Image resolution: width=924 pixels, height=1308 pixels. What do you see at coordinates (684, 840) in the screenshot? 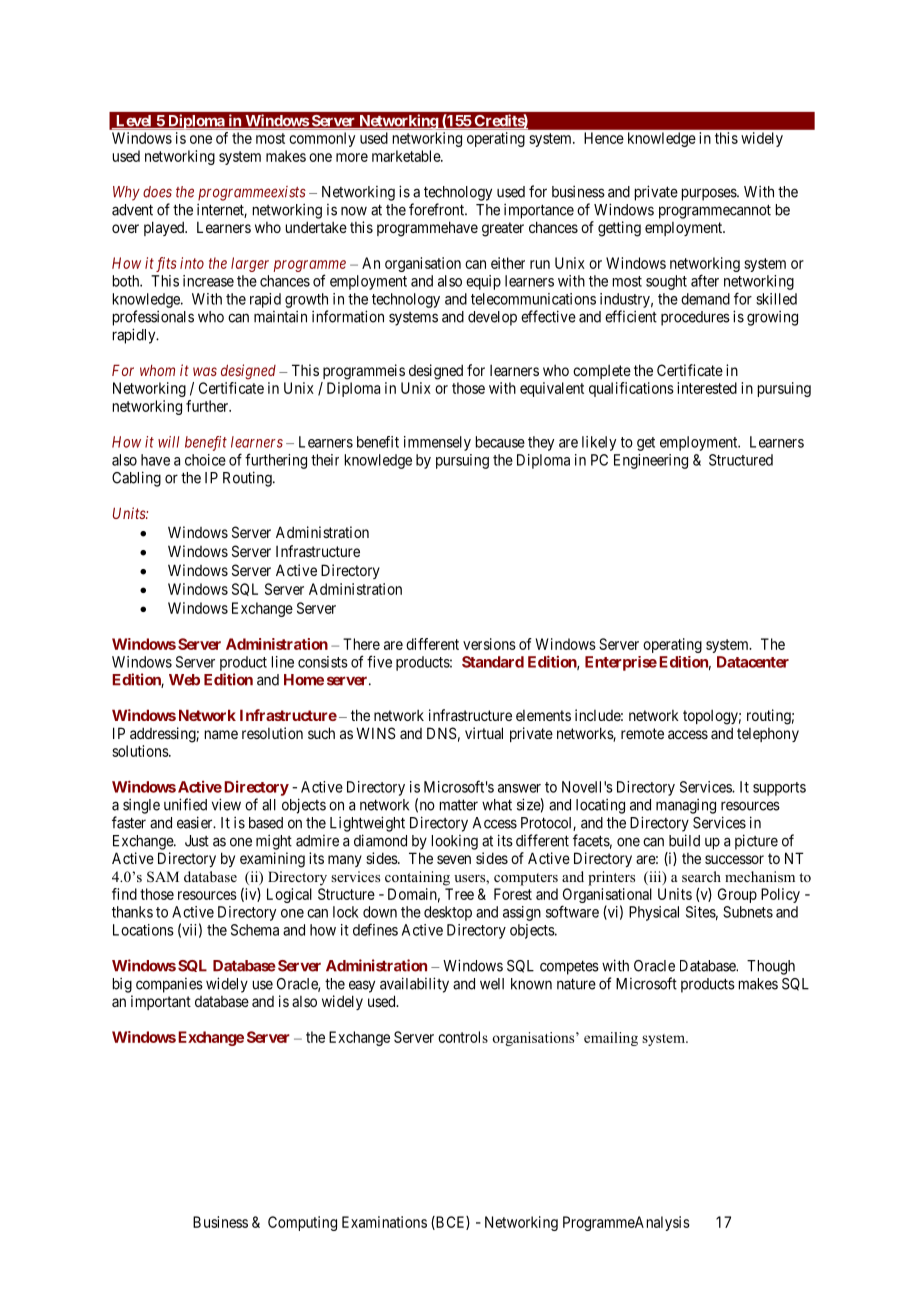
I see `build` at bounding box center [684, 840].
